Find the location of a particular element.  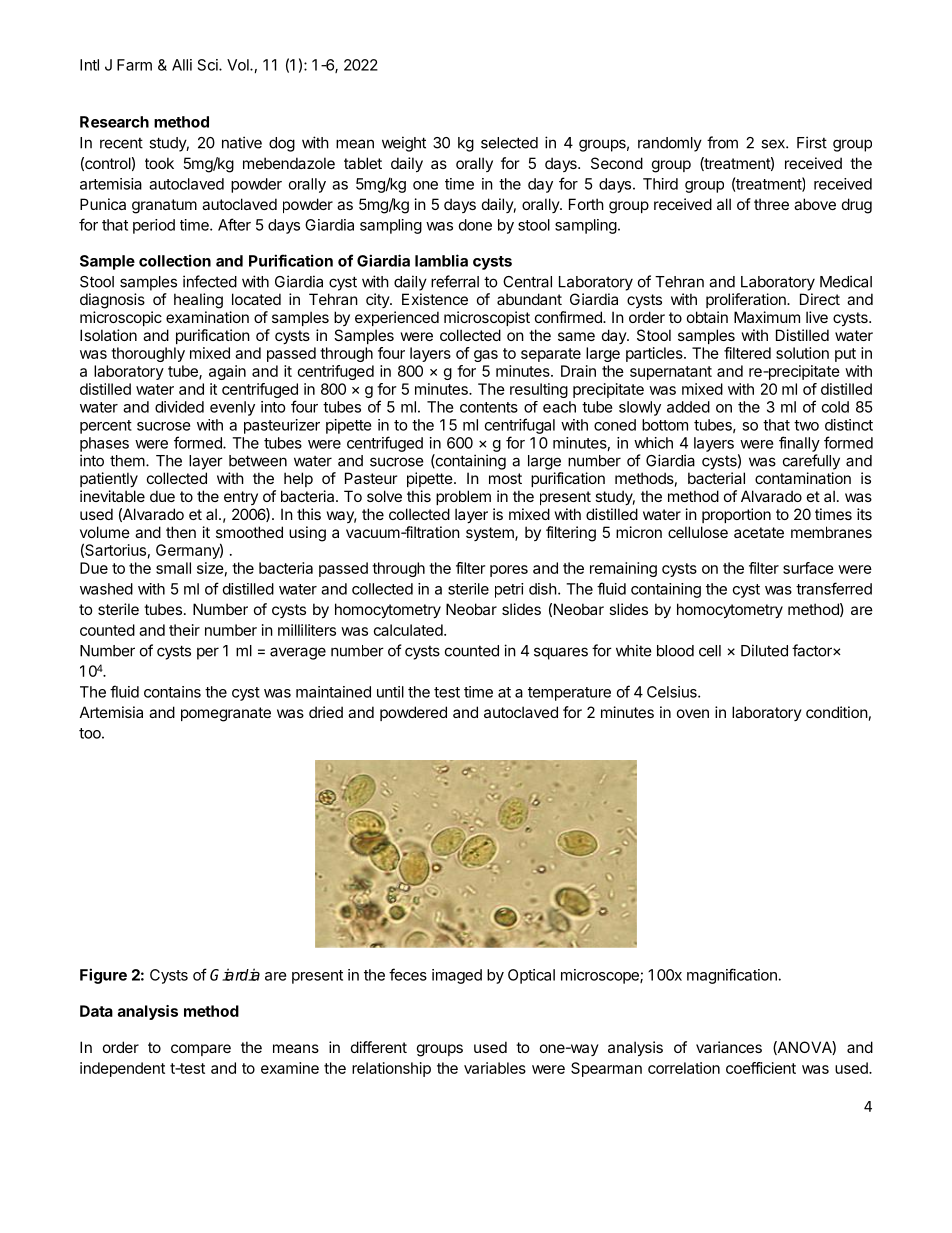

First is located at coordinates (812, 142).
